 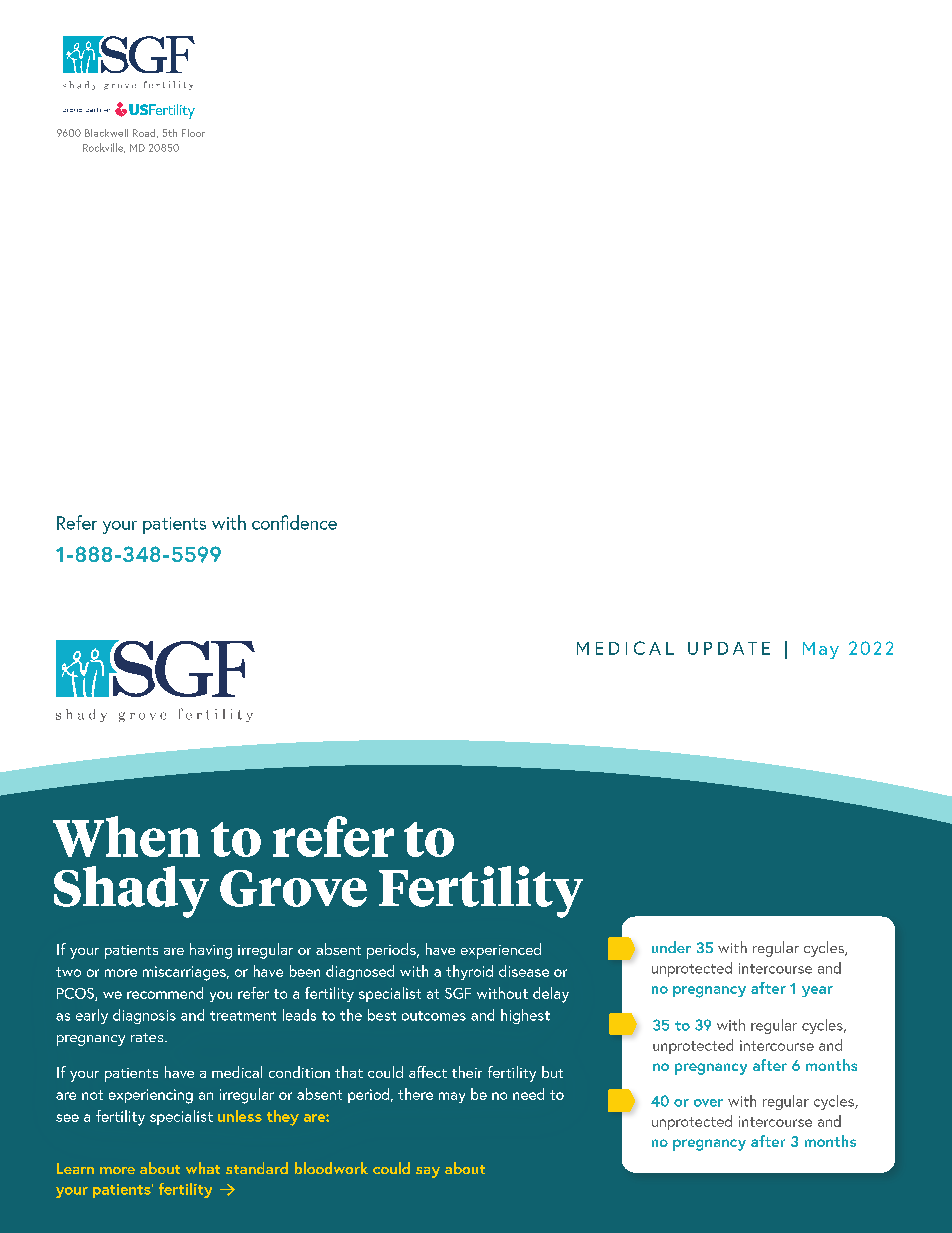 What do you see at coordinates (193, 133) in the screenshot?
I see `Floor` at bounding box center [193, 133].
